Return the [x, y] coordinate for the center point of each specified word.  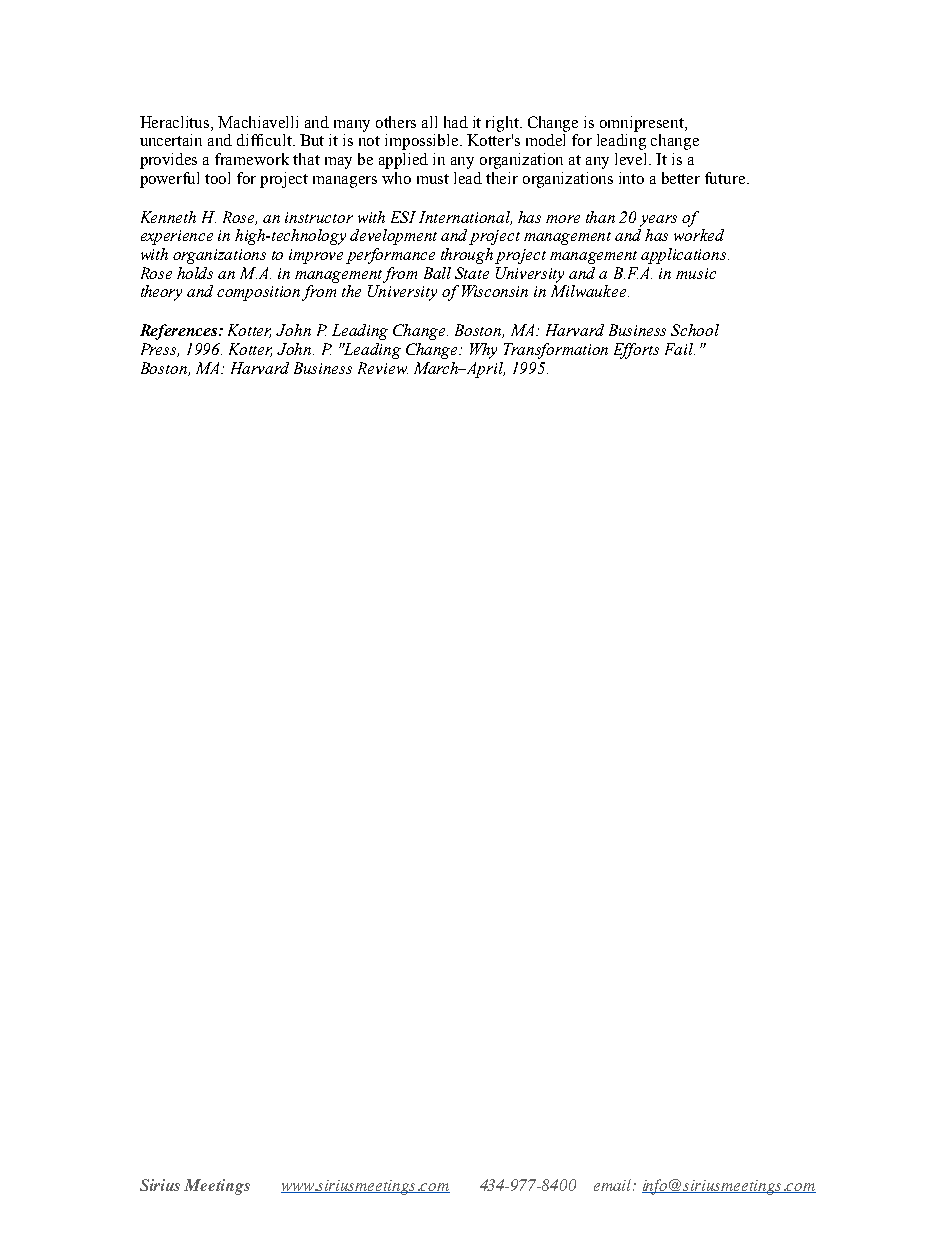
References [180, 332]
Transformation [556, 351]
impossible [423, 142]
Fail [680, 349]
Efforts [636, 351]
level [632, 159]
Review [383, 368]
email [614, 1185]
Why [483, 351]
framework [252, 159]
